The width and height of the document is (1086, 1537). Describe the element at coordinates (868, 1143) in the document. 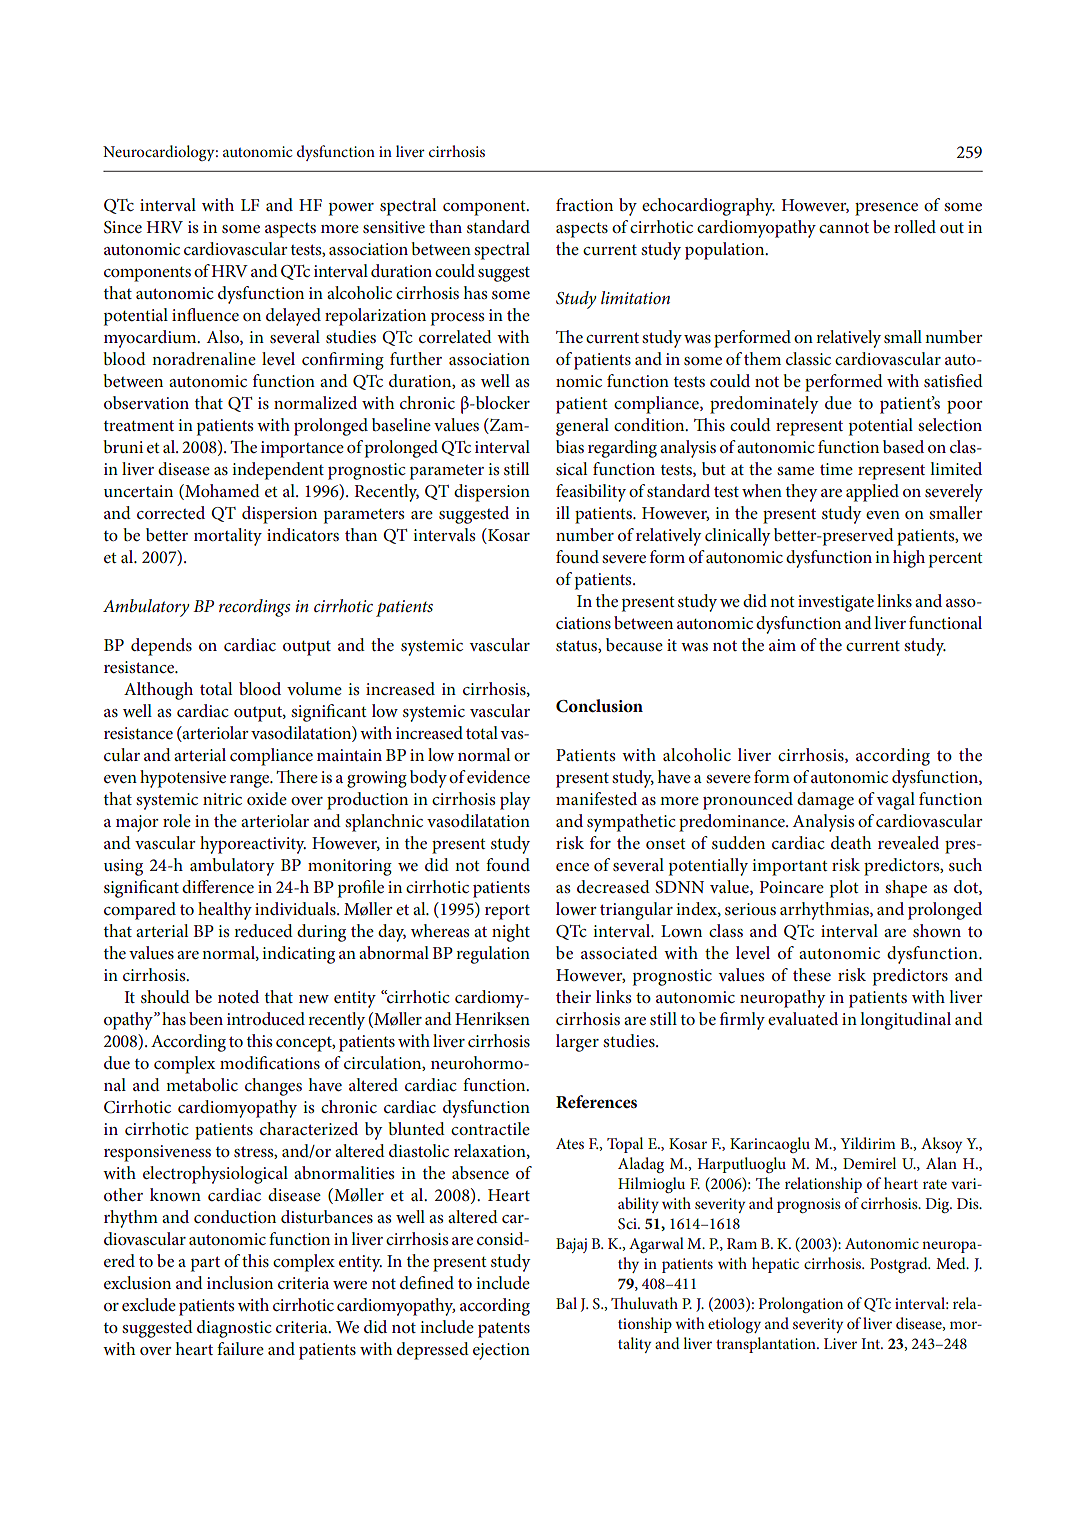

I see `Yildirim` at that location.
